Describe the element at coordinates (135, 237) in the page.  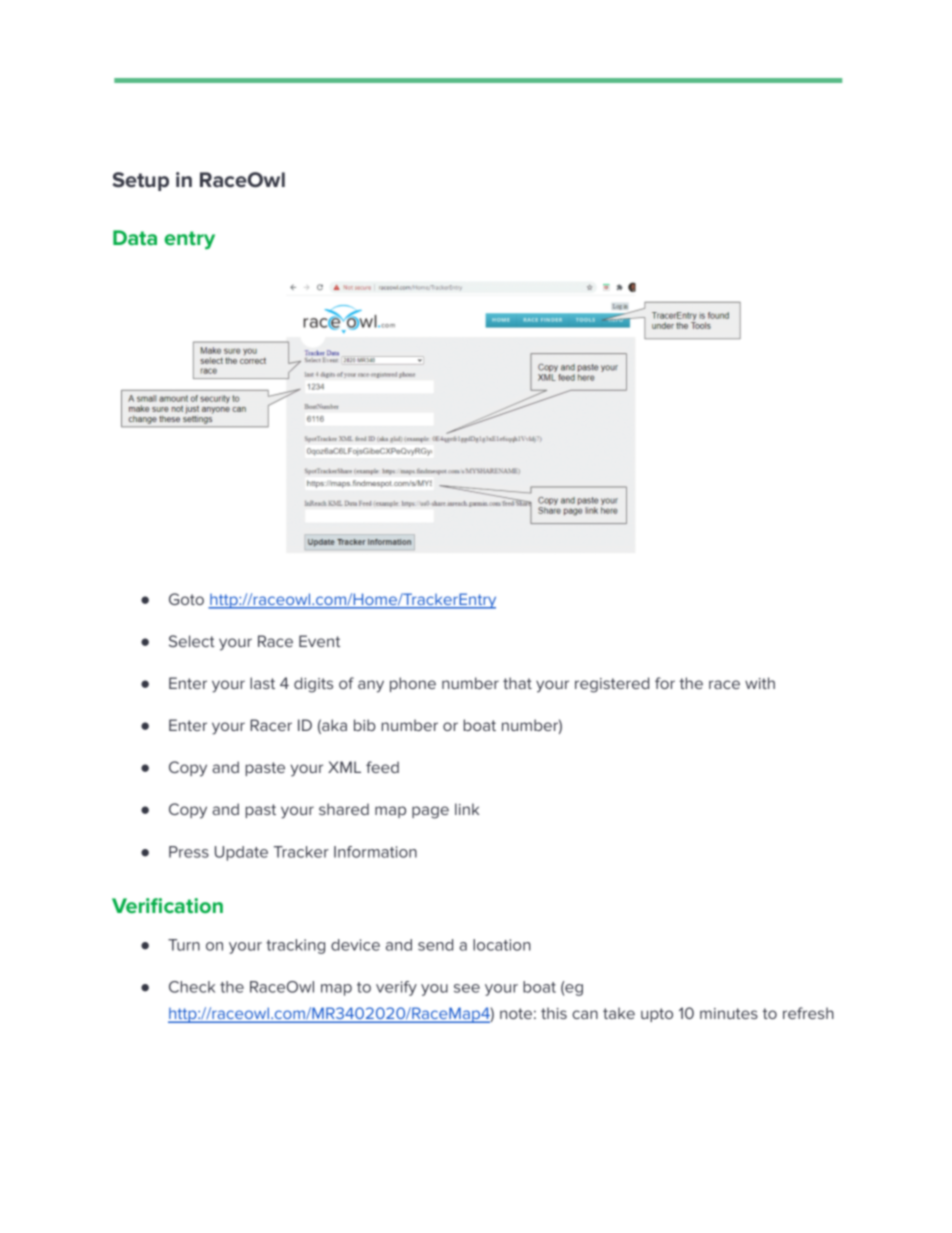
I see `Data` at that location.
